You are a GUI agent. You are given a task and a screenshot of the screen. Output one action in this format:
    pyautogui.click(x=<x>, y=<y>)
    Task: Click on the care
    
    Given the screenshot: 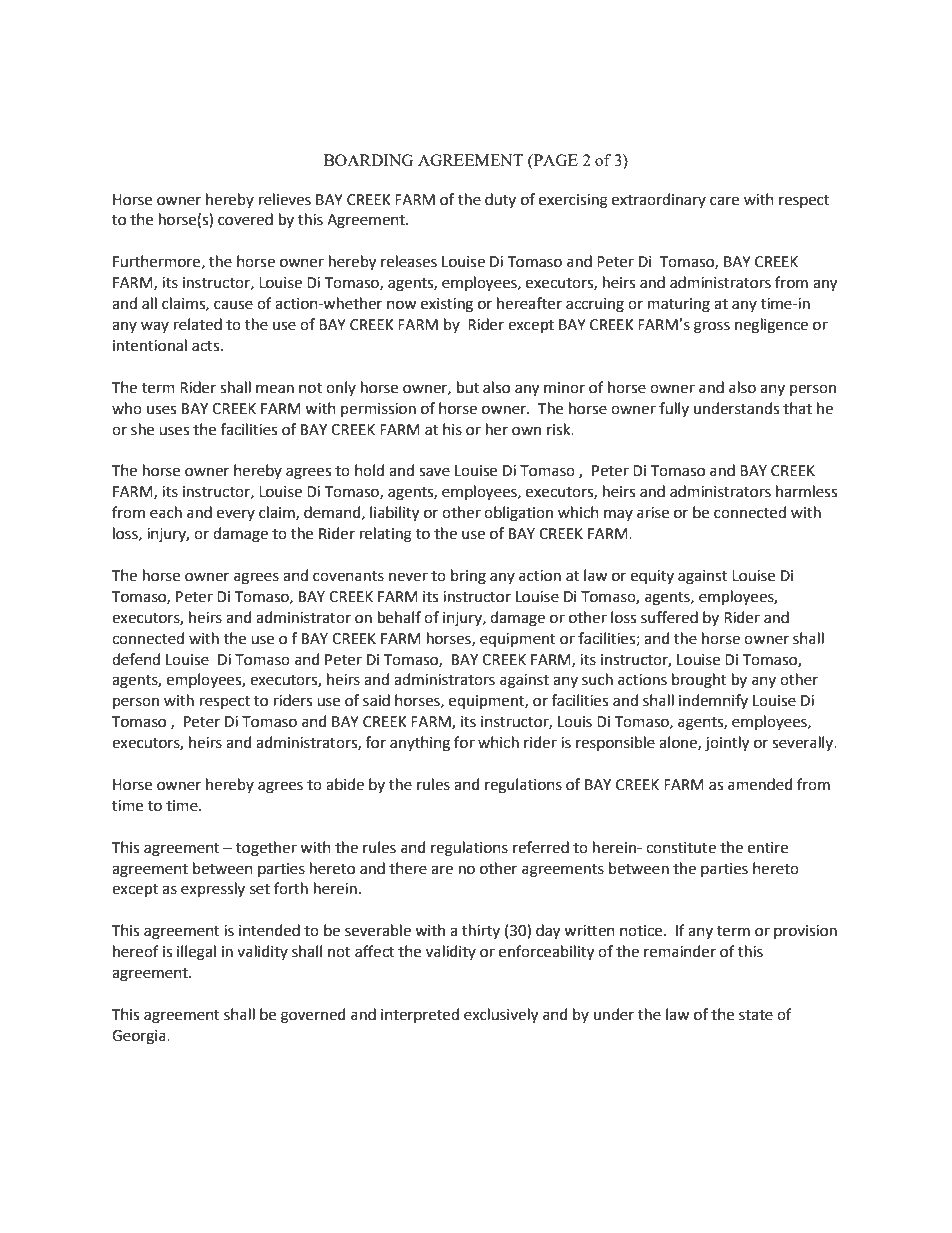 What is the action you would take?
    pyautogui.click(x=724, y=201)
